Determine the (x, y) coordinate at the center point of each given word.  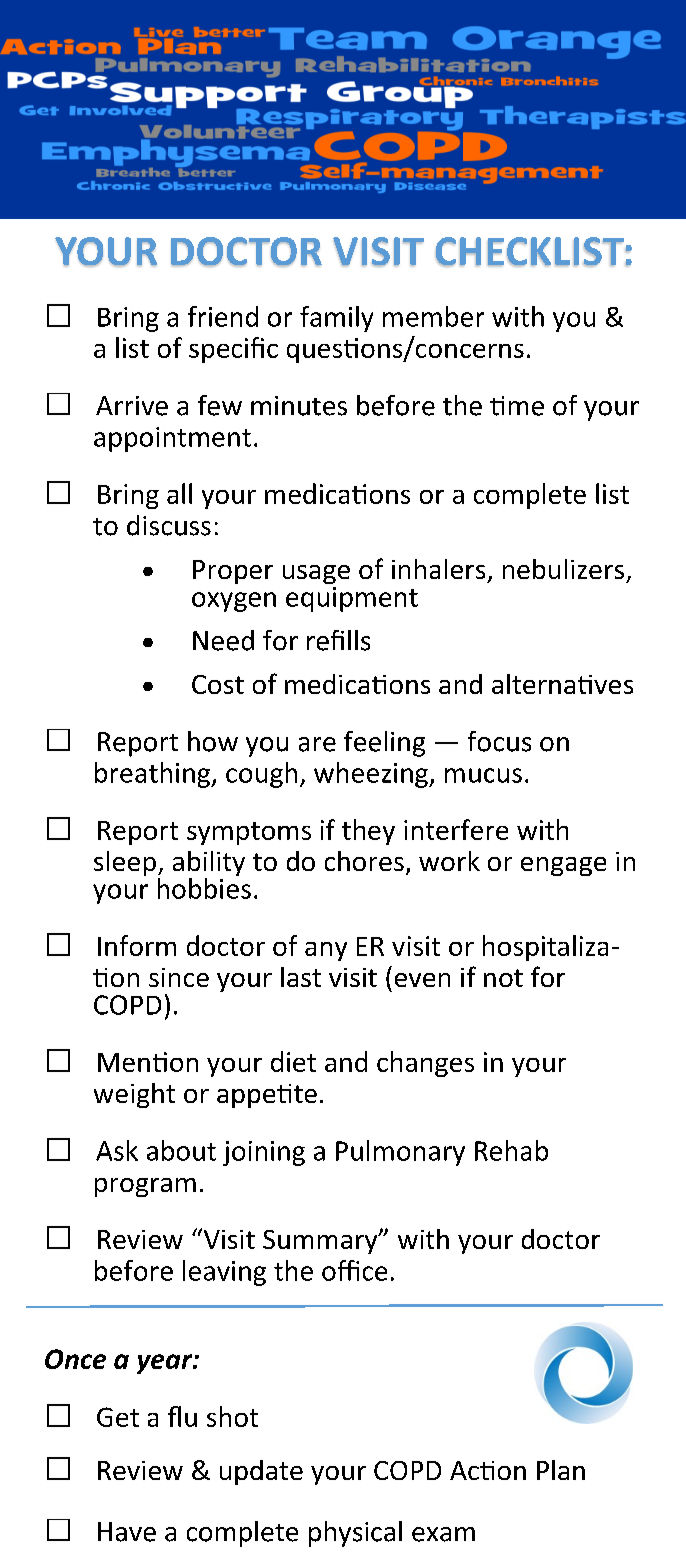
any (326, 951)
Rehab (511, 1150)
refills (338, 640)
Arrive (132, 406)
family (336, 319)
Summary (321, 1242)
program (145, 1187)
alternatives (562, 684)
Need (223, 640)
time (517, 406)
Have (127, 1532)
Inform (137, 945)
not (503, 978)
